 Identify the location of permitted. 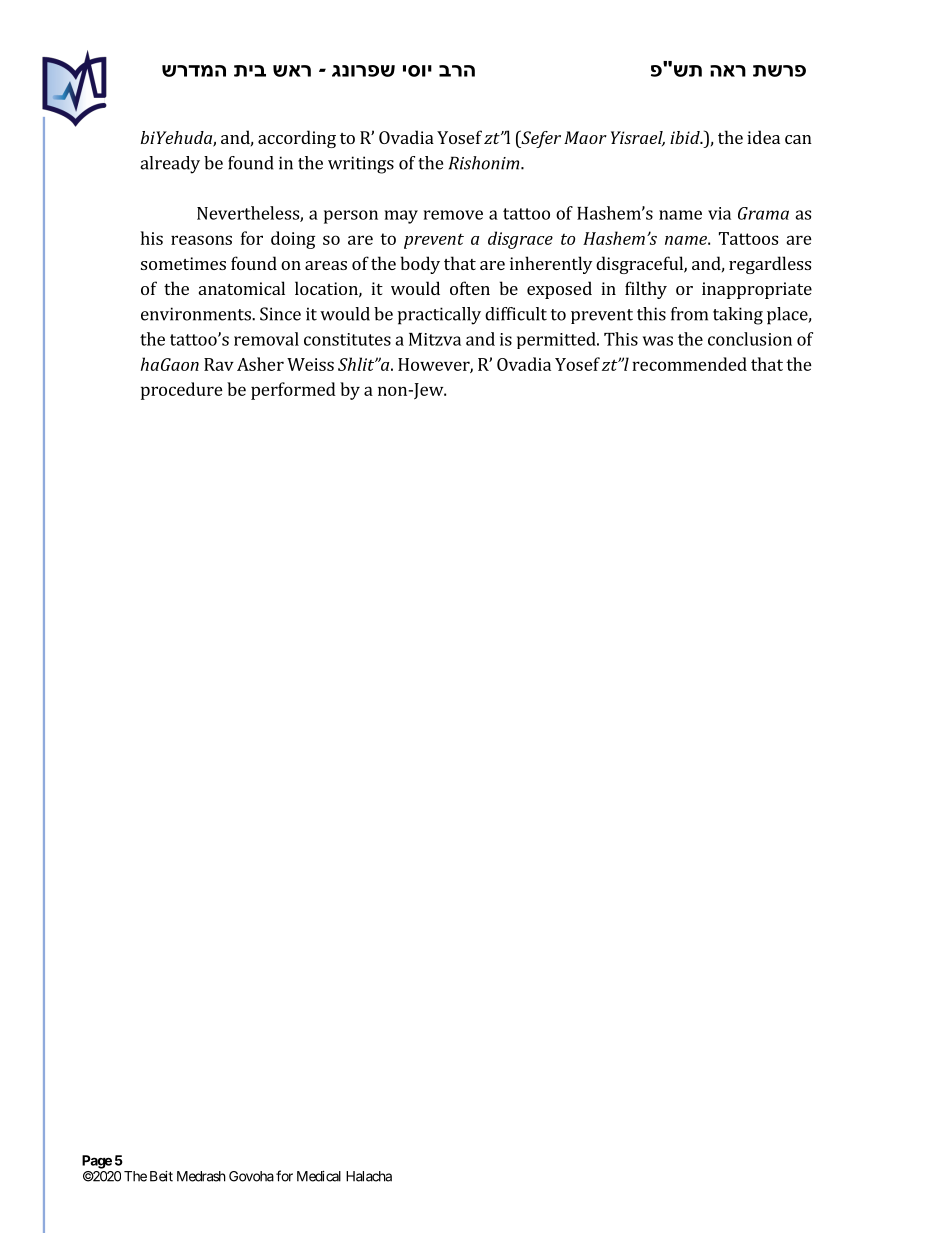
(557, 340).
